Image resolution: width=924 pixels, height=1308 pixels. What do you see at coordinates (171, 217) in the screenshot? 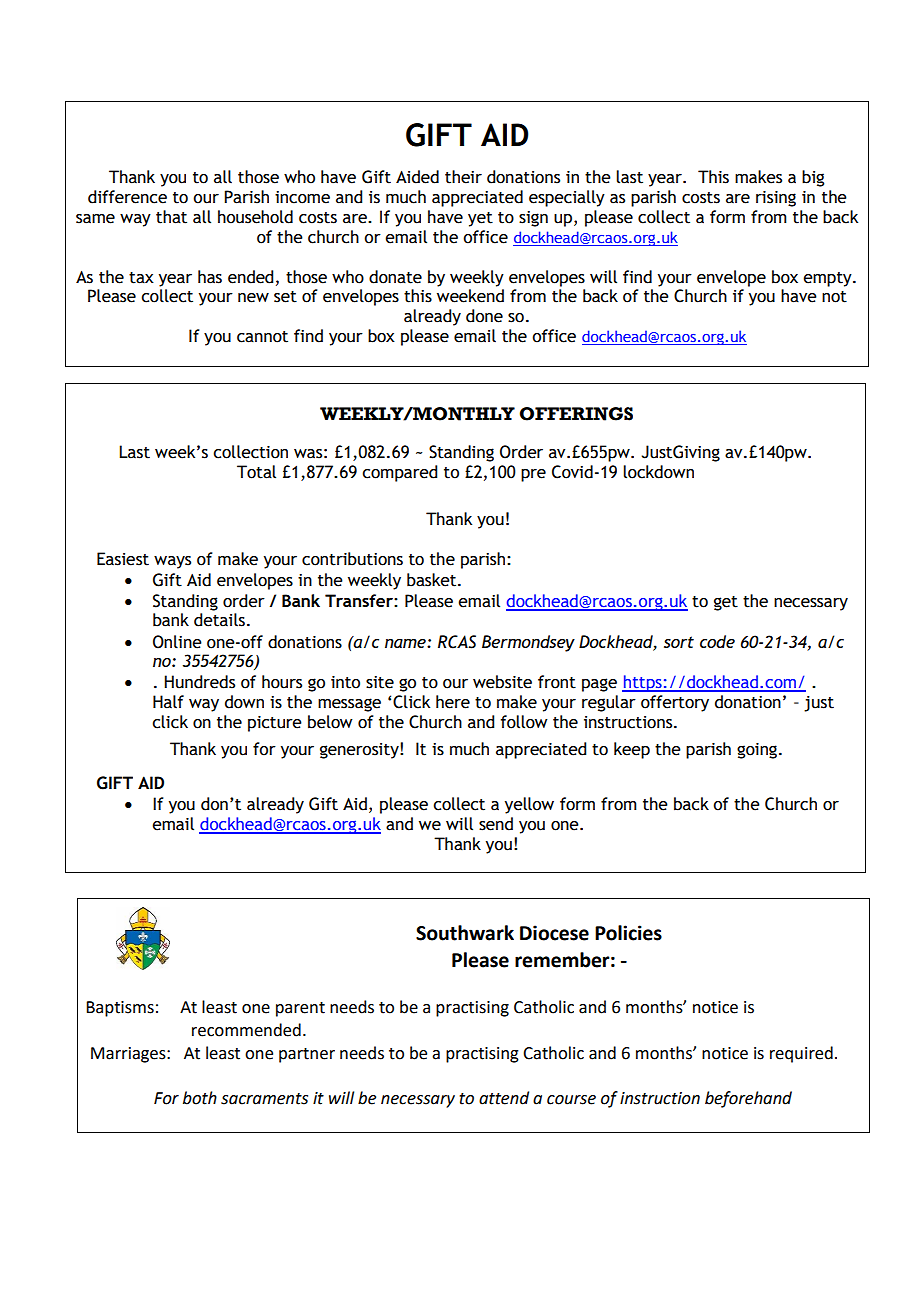
I see `that` at bounding box center [171, 217].
